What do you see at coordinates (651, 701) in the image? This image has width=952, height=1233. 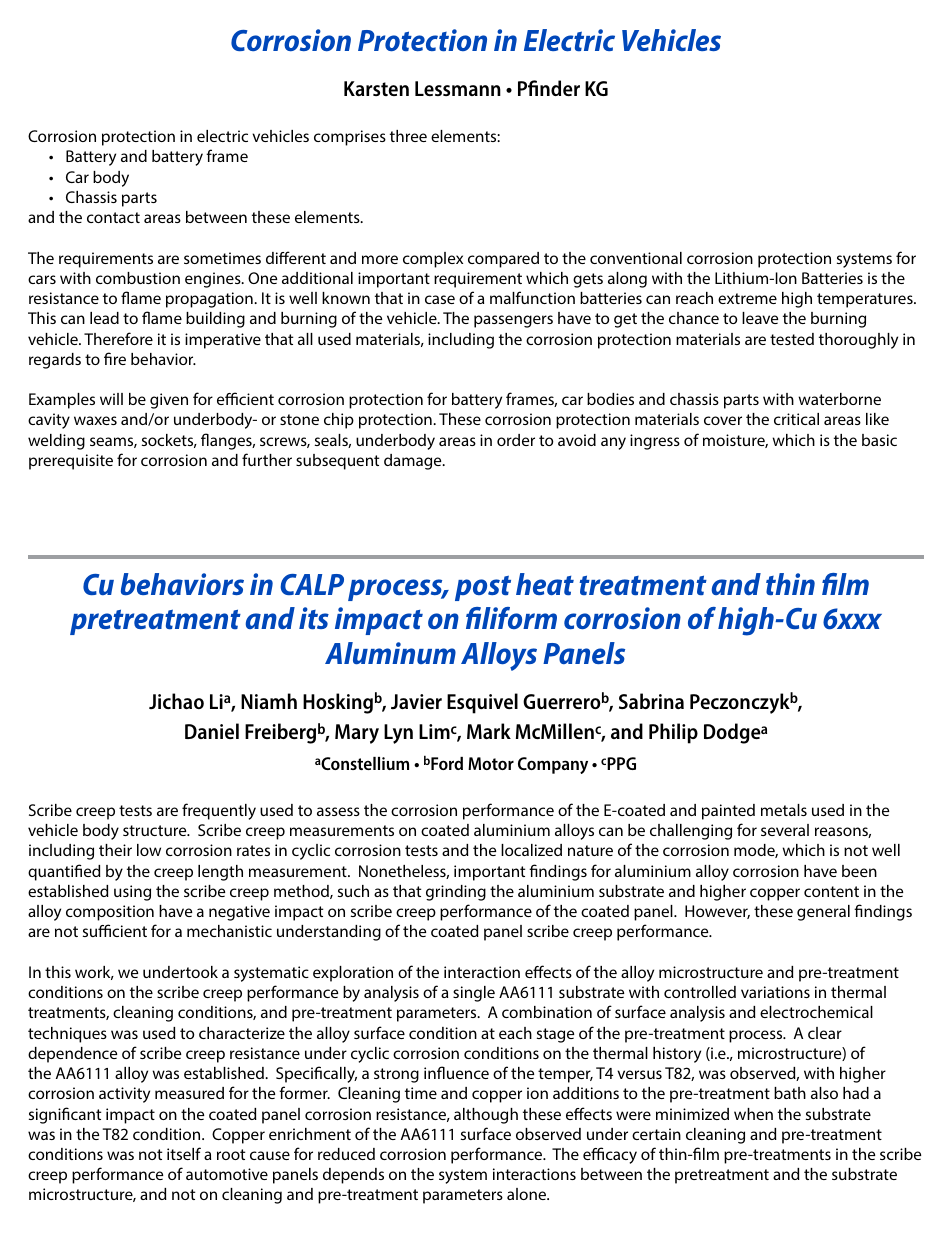 I see `Sabrina` at bounding box center [651, 701].
